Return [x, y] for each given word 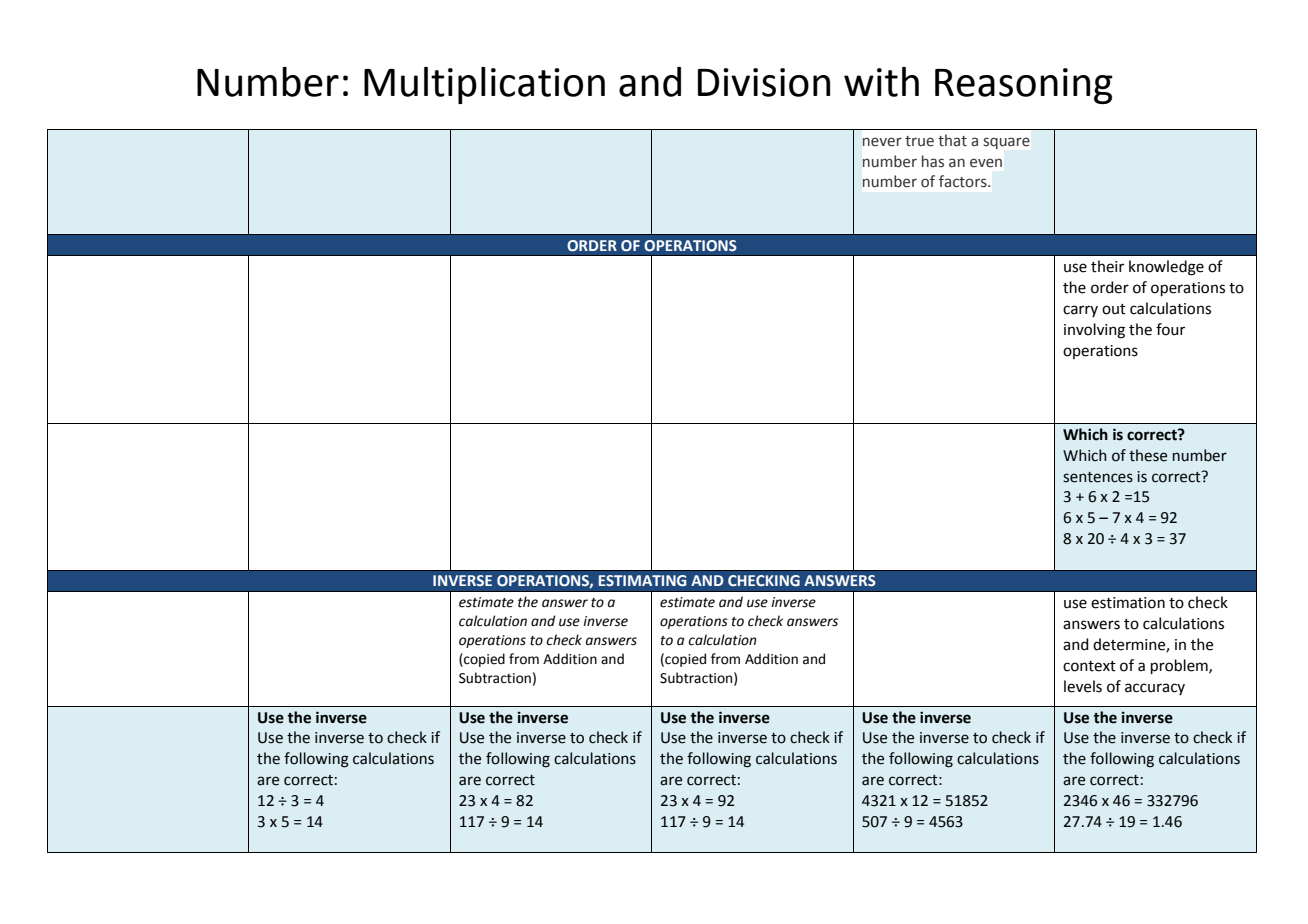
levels [1083, 686]
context [1089, 666]
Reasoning [1024, 86]
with [881, 82]
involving [1094, 331]
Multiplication [484, 85]
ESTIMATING [642, 581]
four [1170, 329]
